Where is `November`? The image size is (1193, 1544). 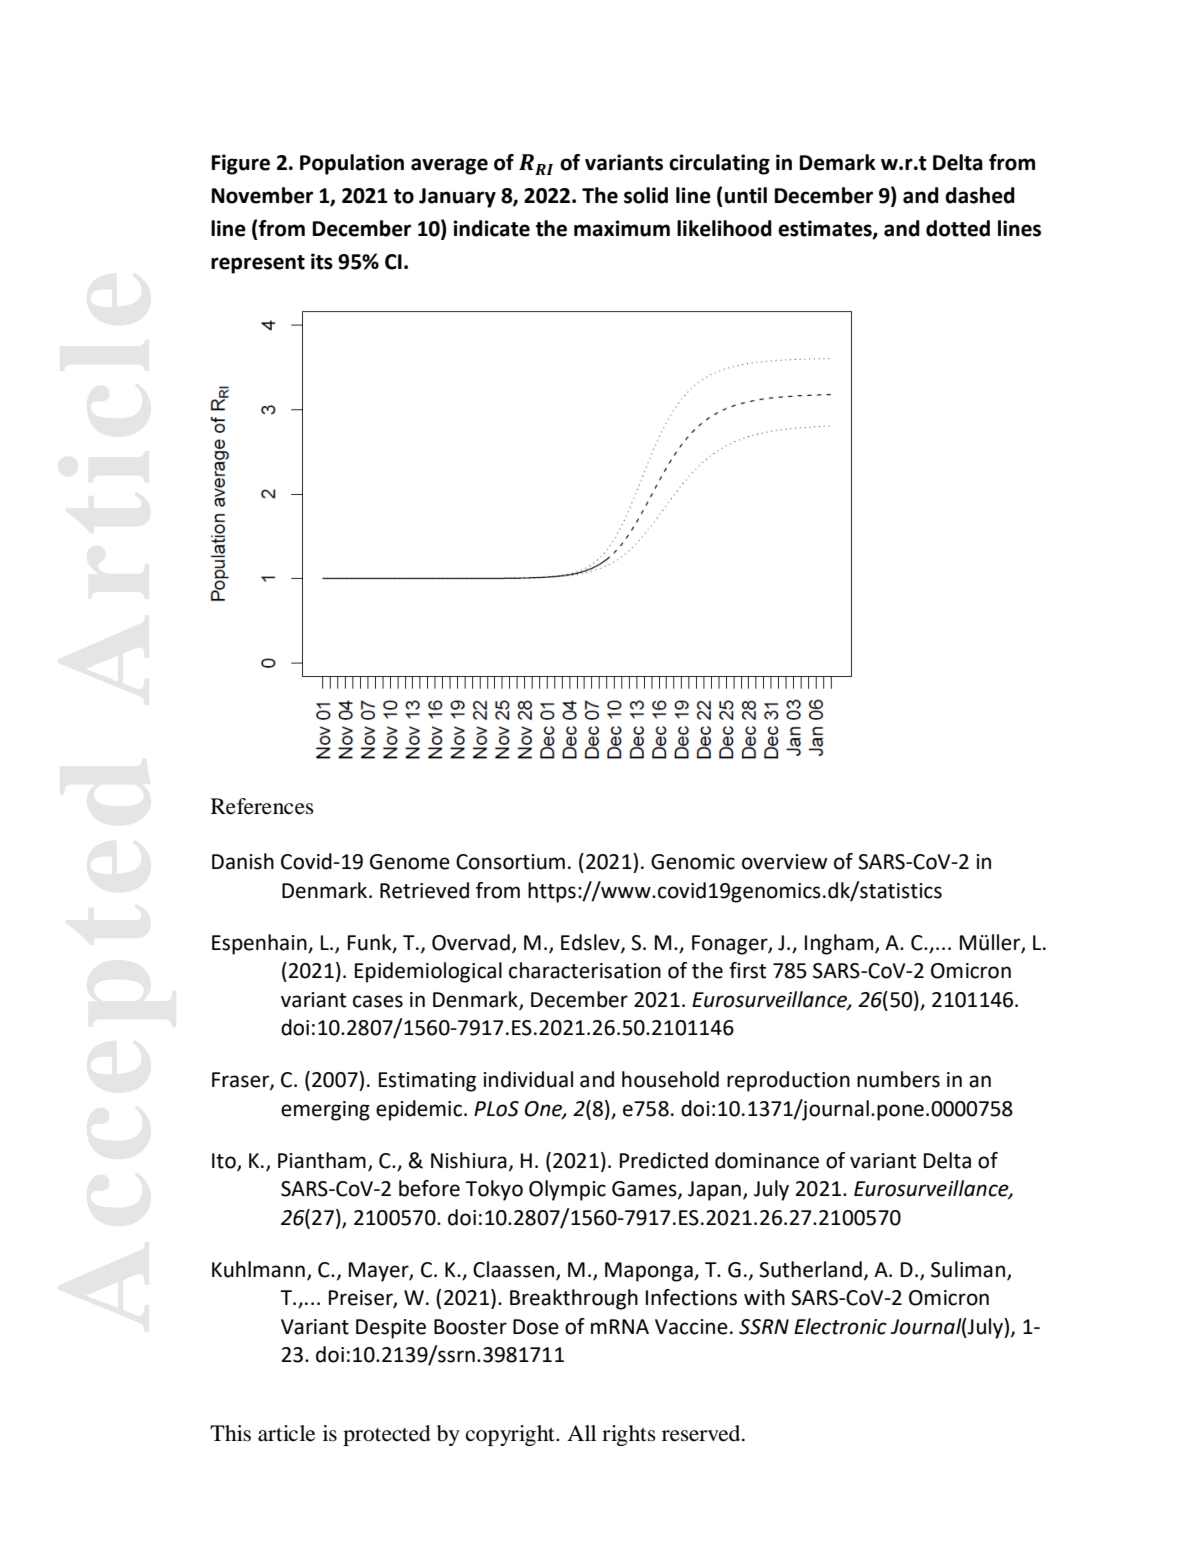
November is located at coordinates (262, 195).
